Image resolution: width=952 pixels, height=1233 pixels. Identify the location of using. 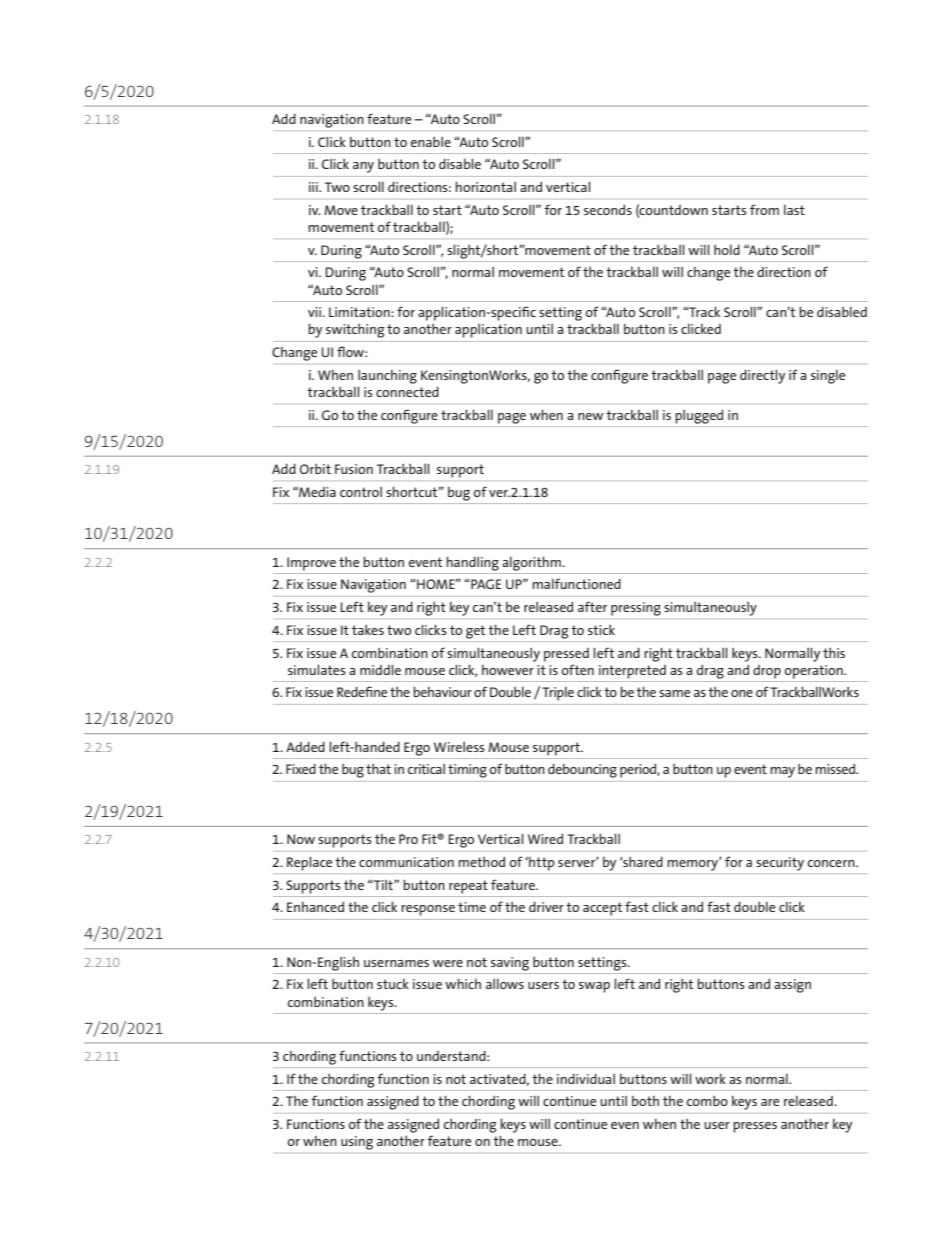
(357, 1143).
